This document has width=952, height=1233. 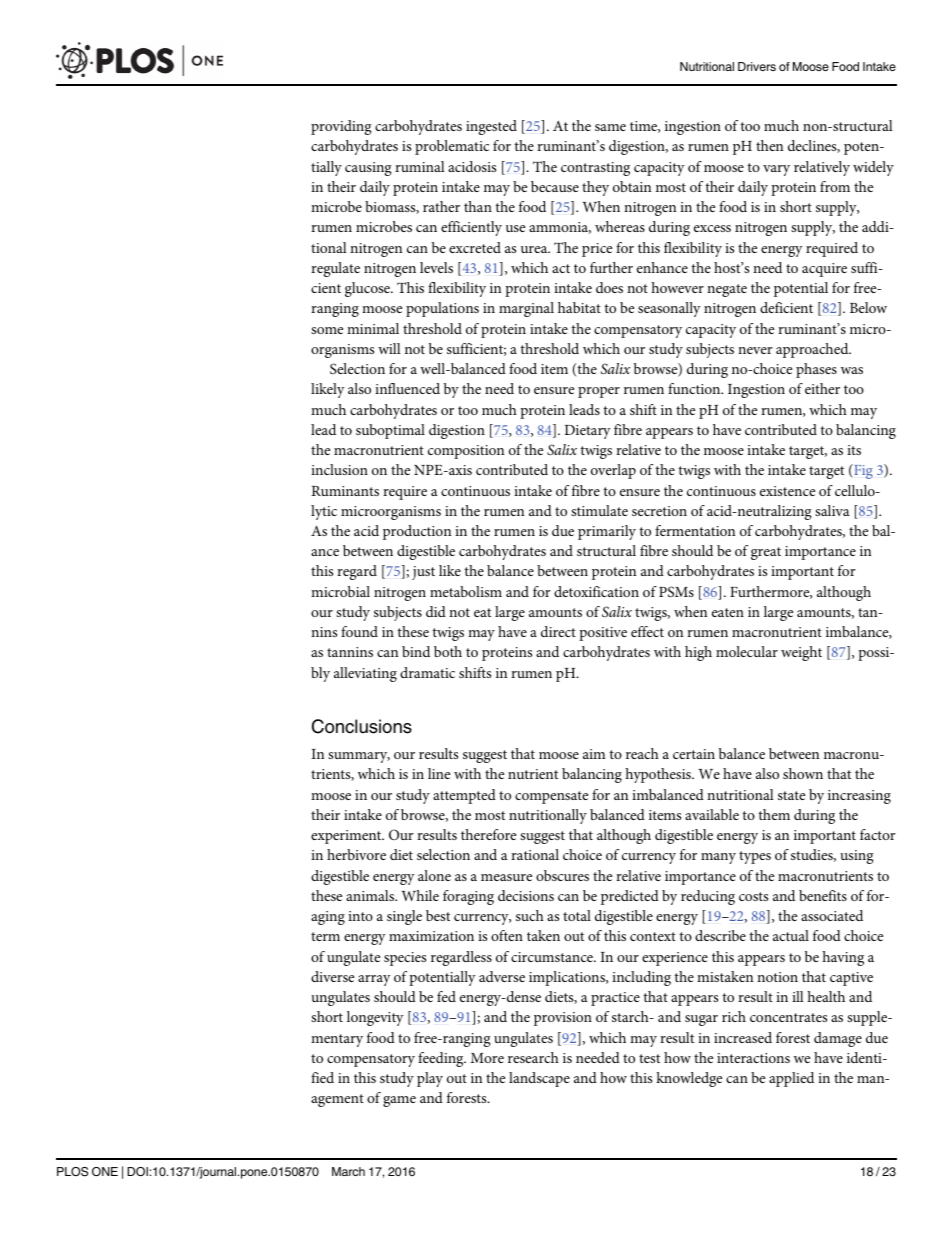 I want to click on ingested, so click(x=491, y=127).
